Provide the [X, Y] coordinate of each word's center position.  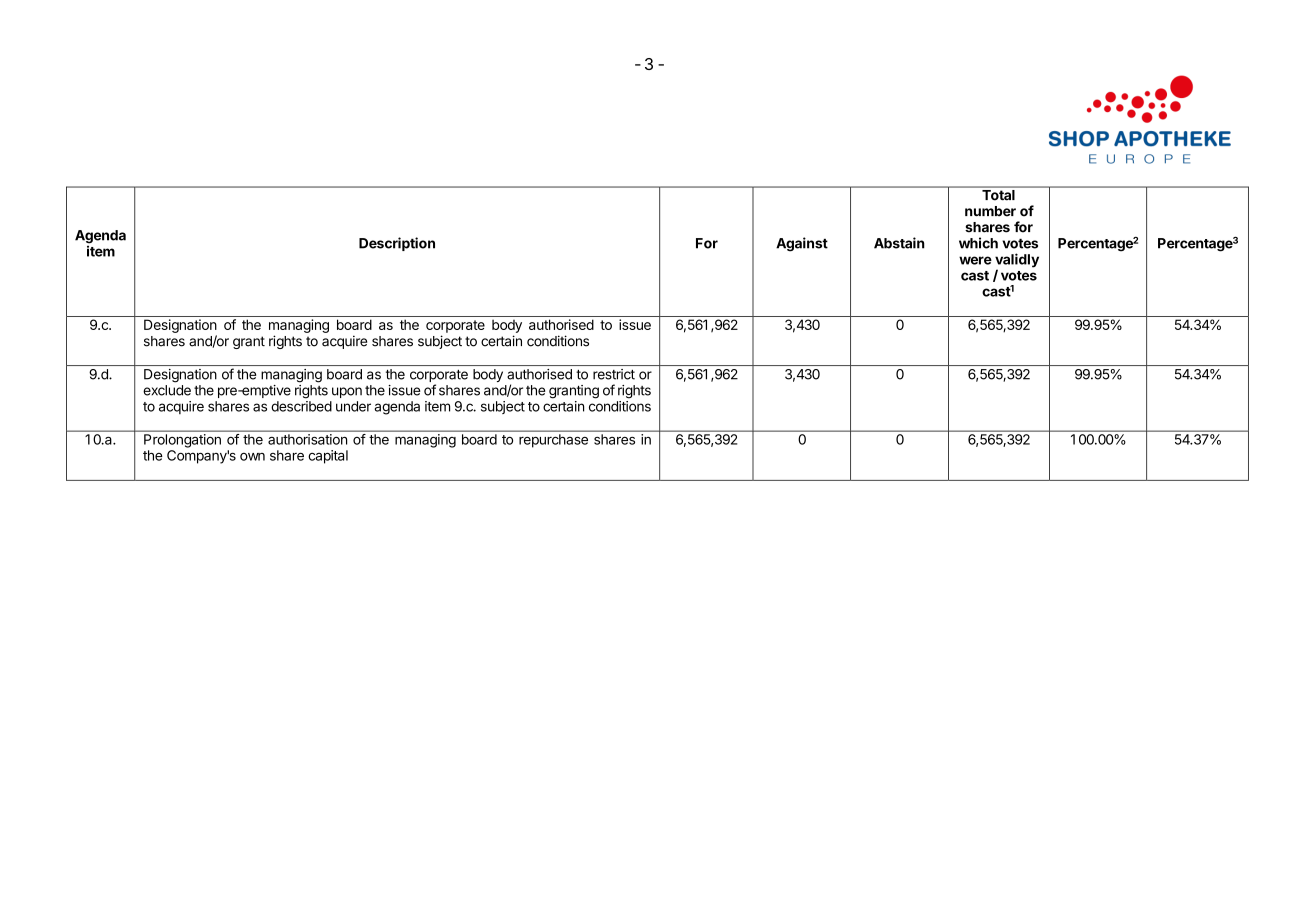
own [252, 457]
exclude [167, 390]
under [353, 406]
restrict [614, 374]
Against [802, 244]
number [990, 211]
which [978, 243]
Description [397, 244]
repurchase [553, 440]
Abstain [899, 243]
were [975, 260]
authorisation [307, 439]
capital [328, 457]
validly [1017, 261]
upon [347, 392]
